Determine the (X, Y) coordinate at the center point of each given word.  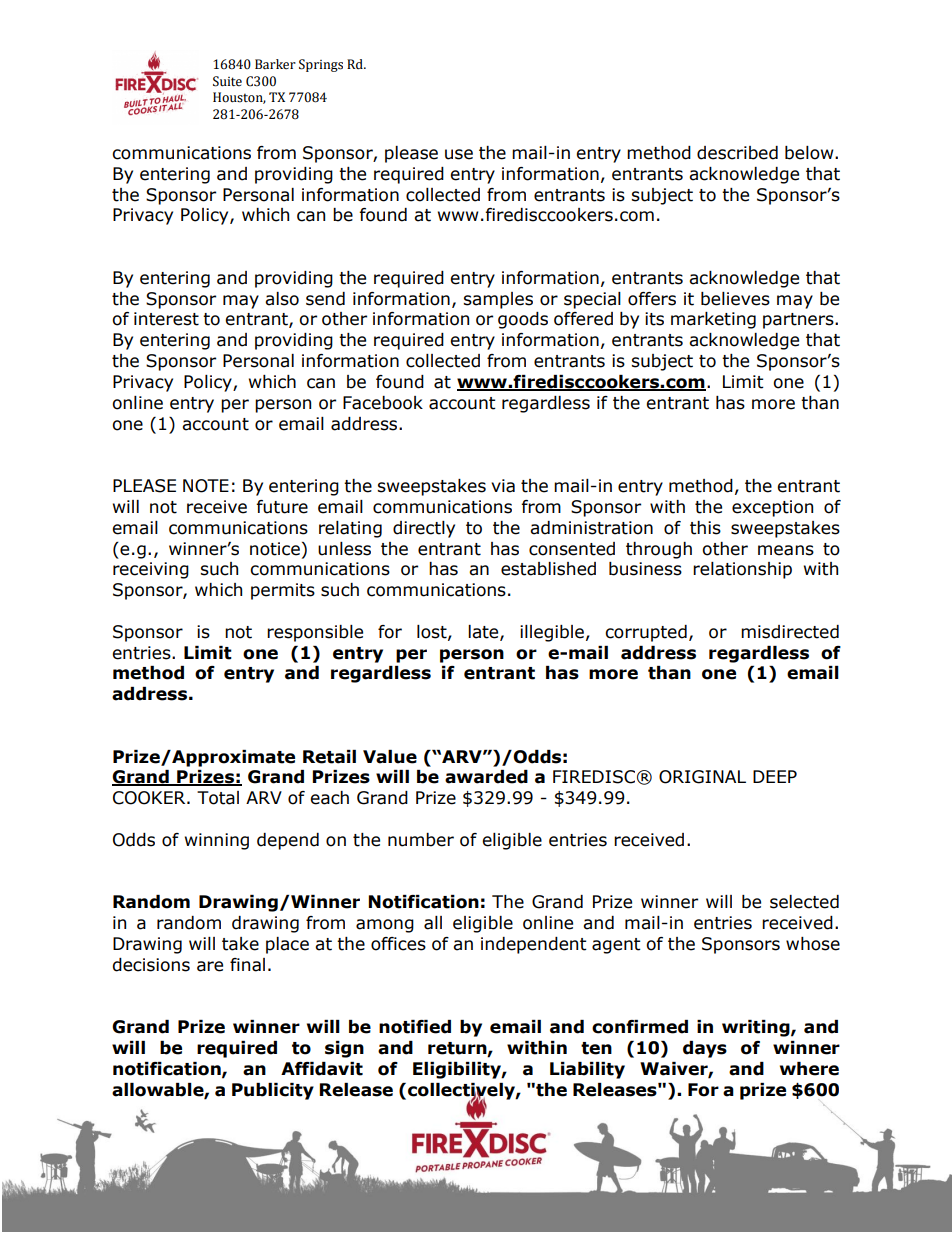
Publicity (273, 1091)
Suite (227, 81)
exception (772, 508)
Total (218, 798)
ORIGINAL (702, 777)
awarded (486, 777)
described (737, 153)
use (459, 154)
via (503, 486)
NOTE (206, 486)
